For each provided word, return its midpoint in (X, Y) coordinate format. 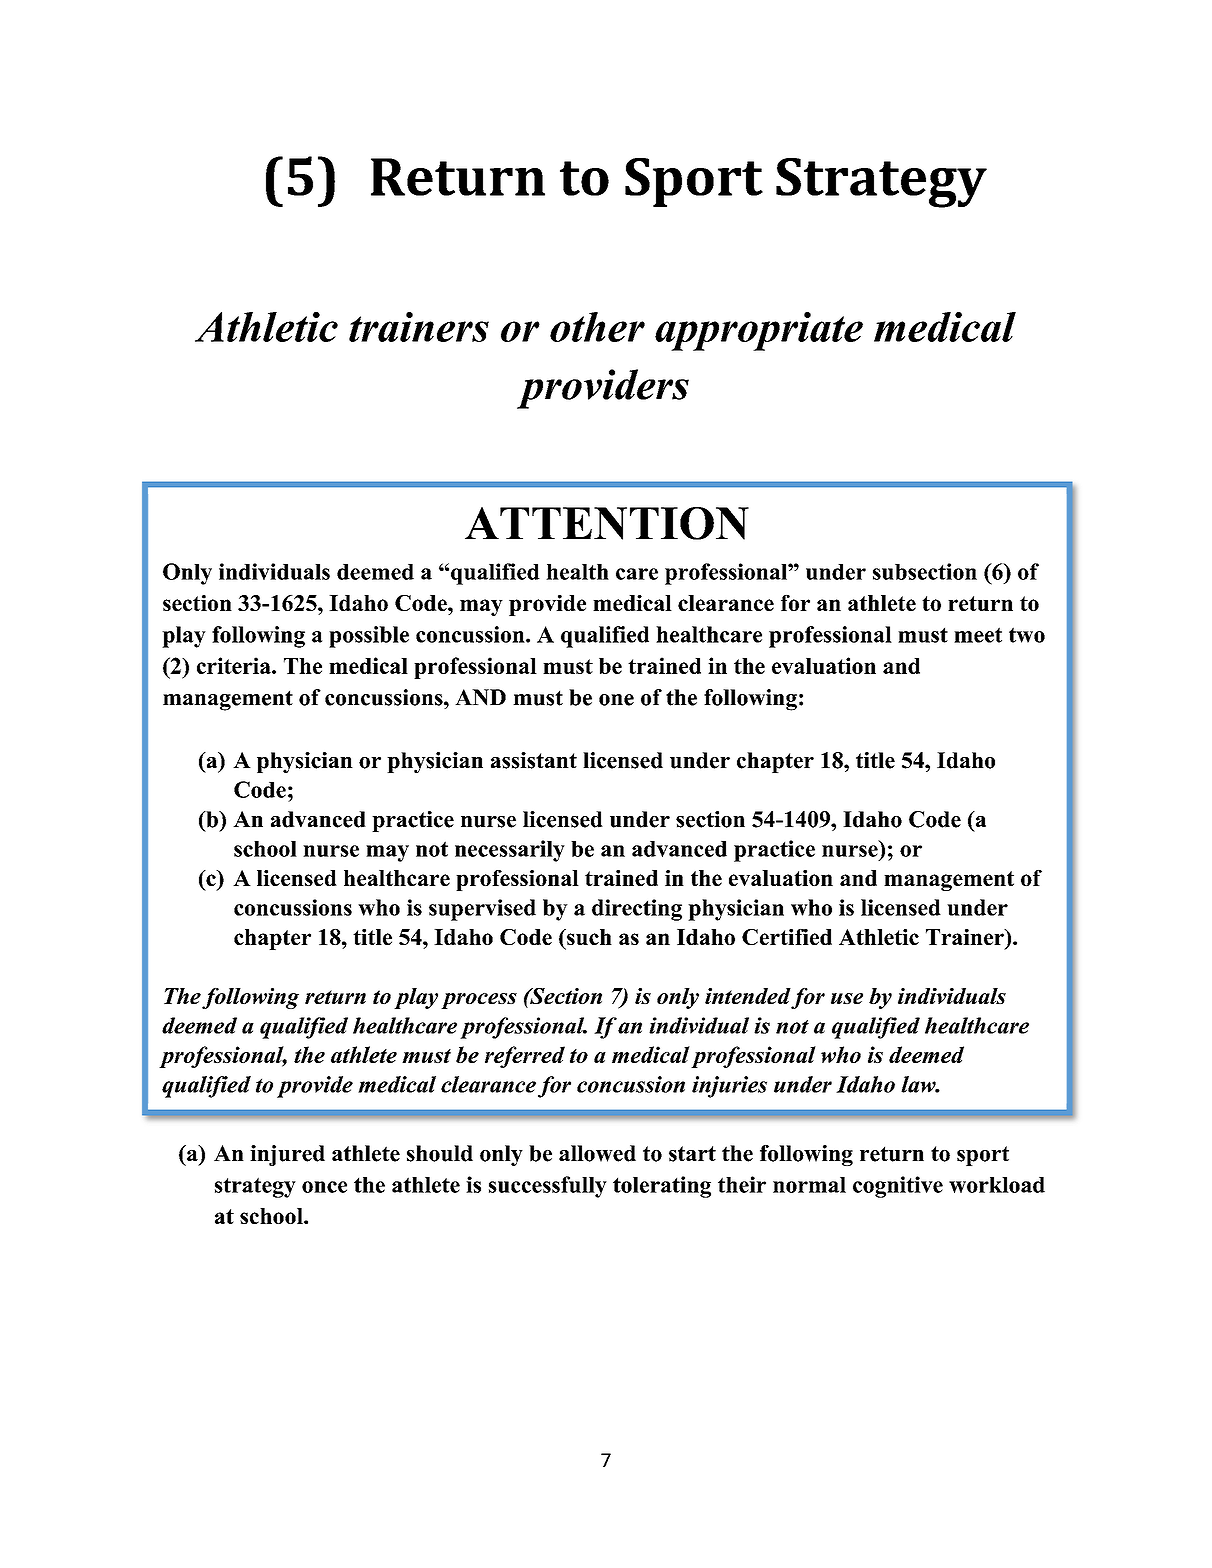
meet (978, 635)
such (588, 937)
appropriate (759, 331)
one (616, 700)
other (597, 327)
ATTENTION (607, 523)
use (847, 998)
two (1027, 635)
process (479, 1001)
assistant (534, 760)
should (440, 1153)
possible (369, 637)
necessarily (510, 851)
